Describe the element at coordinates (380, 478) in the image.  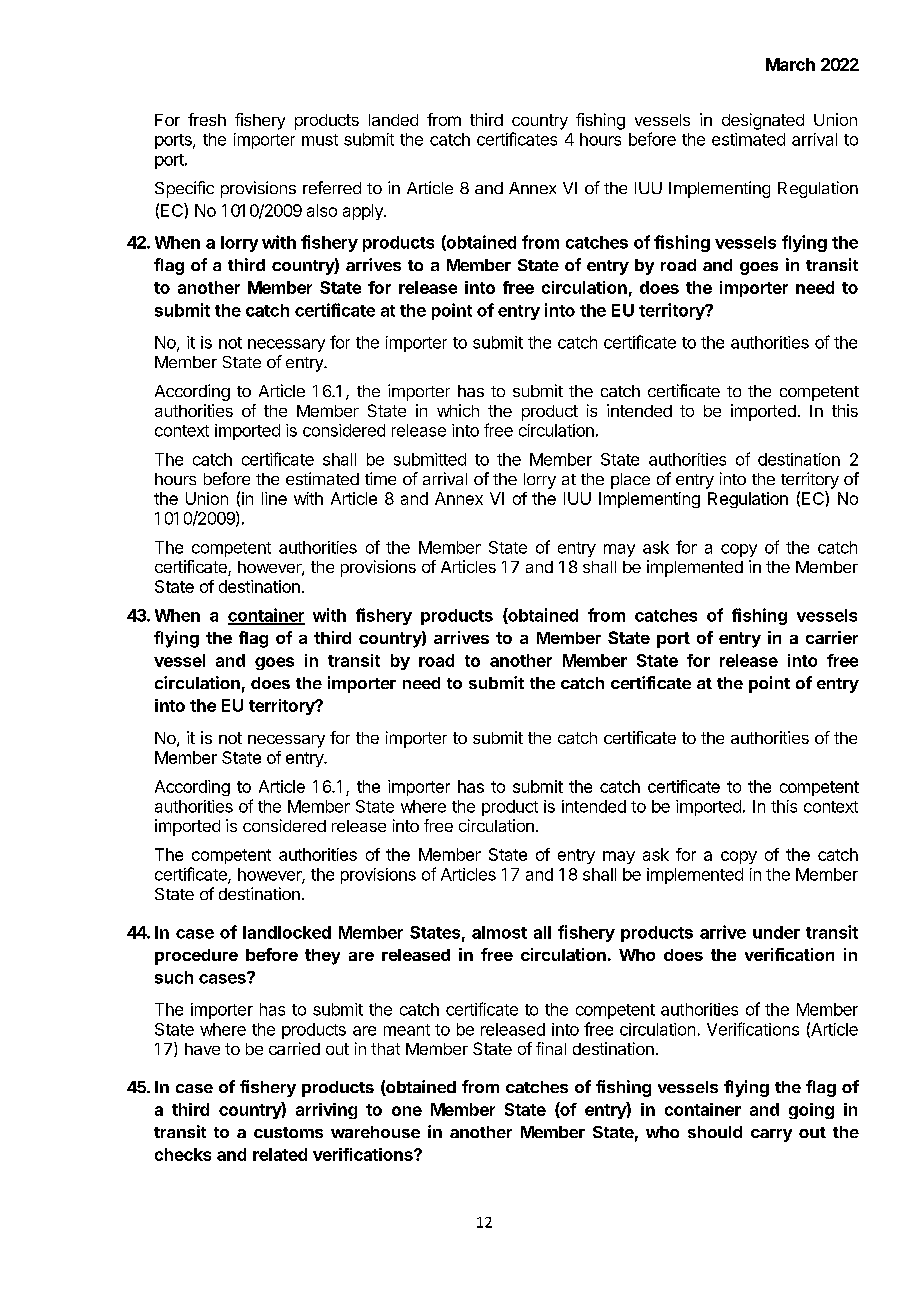
I see `time` at that location.
